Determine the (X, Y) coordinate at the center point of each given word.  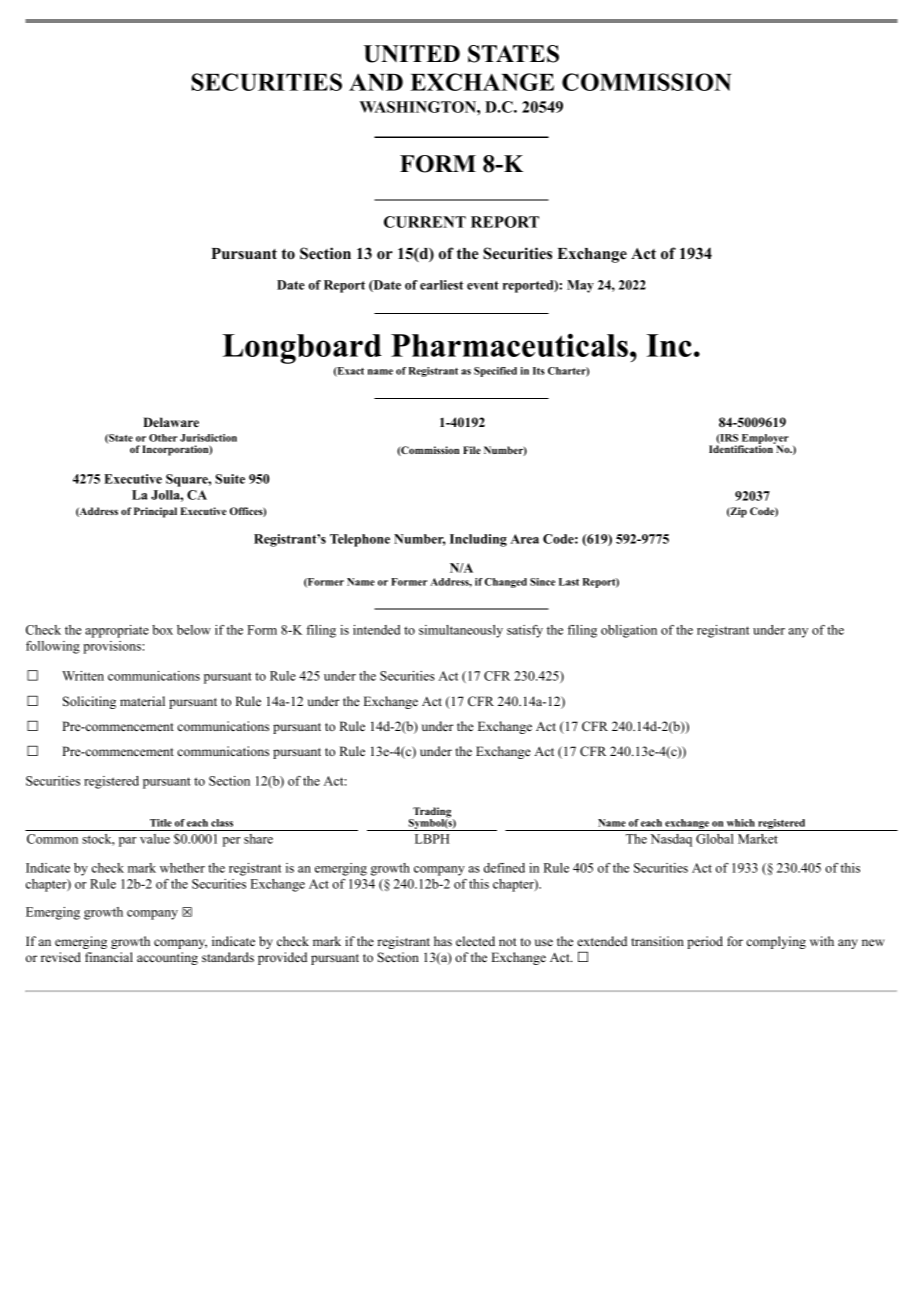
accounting (167, 958)
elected (475, 941)
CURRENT (425, 222)
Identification (742, 448)
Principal (155, 512)
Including (478, 540)
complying (776, 942)
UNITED (412, 54)
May (580, 286)
